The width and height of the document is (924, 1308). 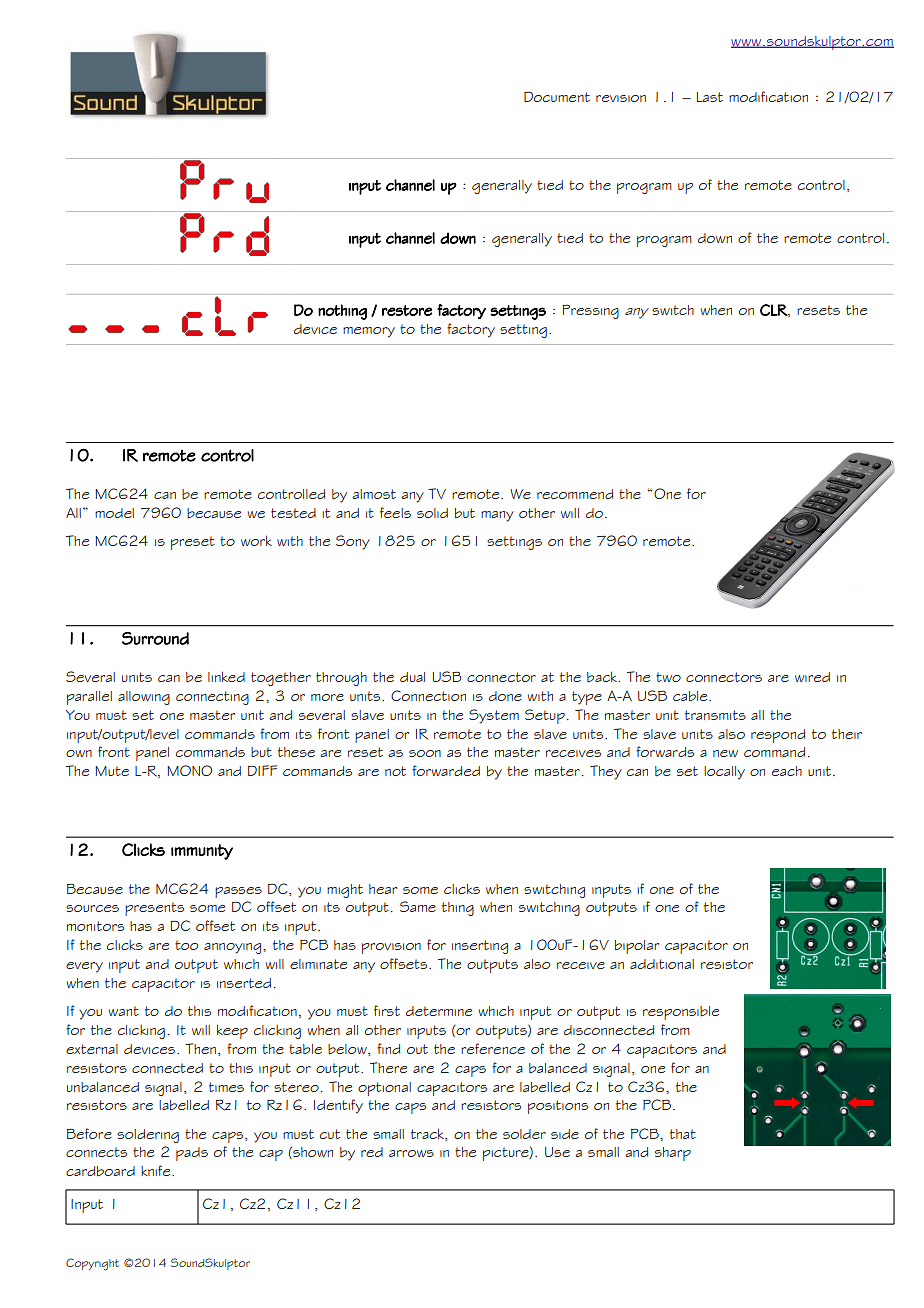 What do you see at coordinates (557, 96) in the document?
I see `Document` at bounding box center [557, 96].
